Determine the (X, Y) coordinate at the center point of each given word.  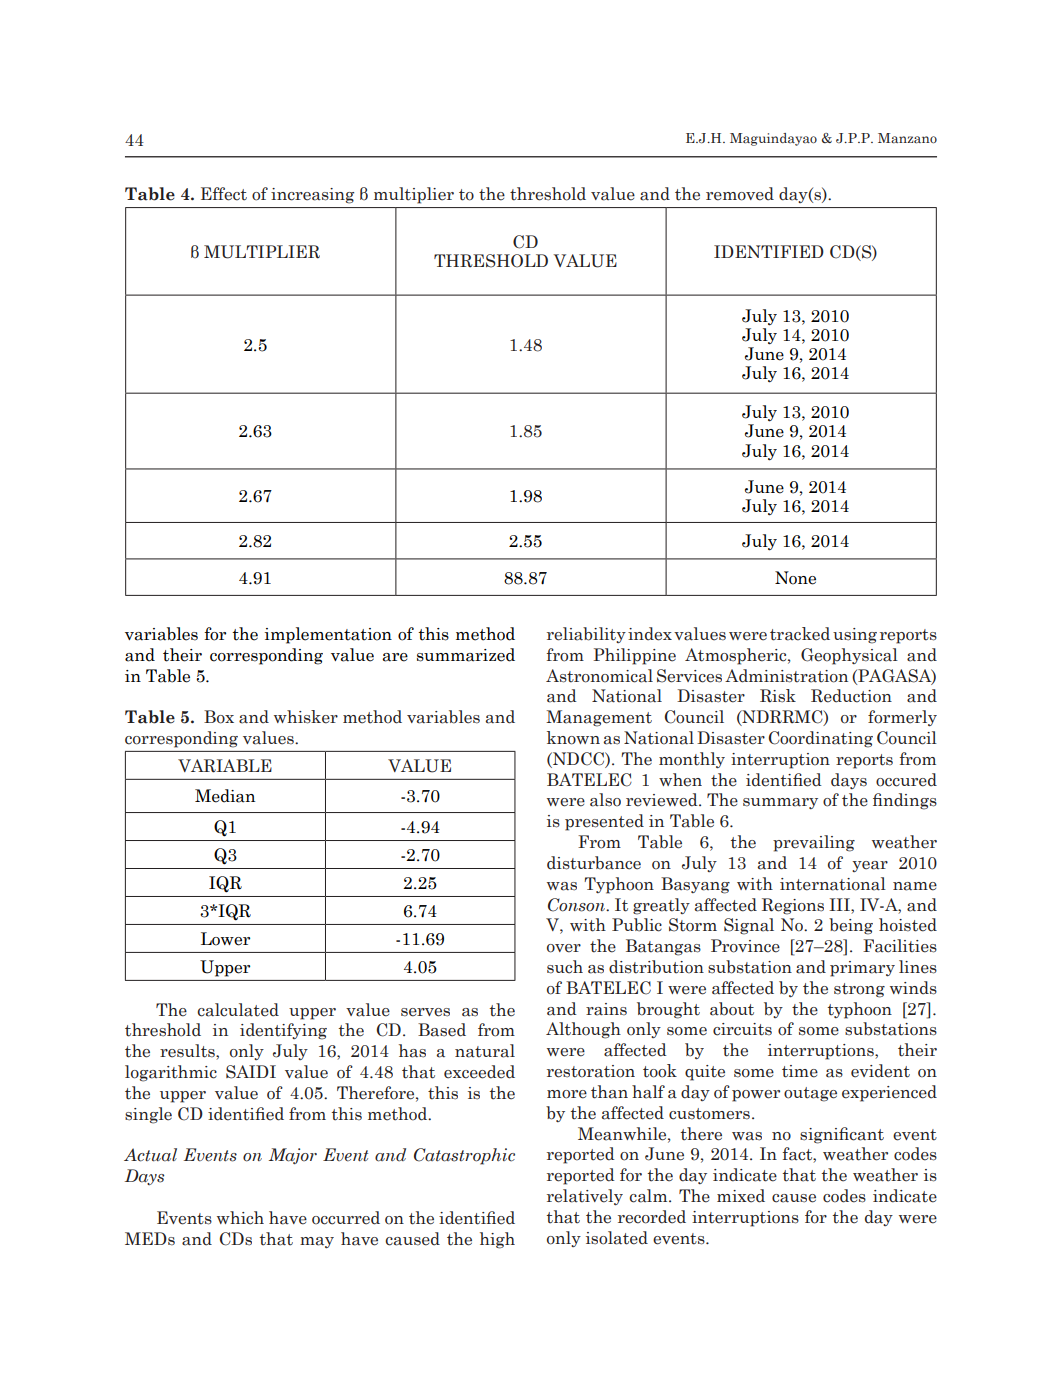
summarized (466, 655)
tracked (800, 634)
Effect (224, 194)
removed (740, 194)
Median (225, 796)
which (240, 1218)
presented (604, 822)
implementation (328, 635)
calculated (238, 1010)
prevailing (814, 843)
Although (583, 1030)
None (795, 578)
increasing (312, 196)
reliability (586, 635)
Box (219, 717)
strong (859, 990)
